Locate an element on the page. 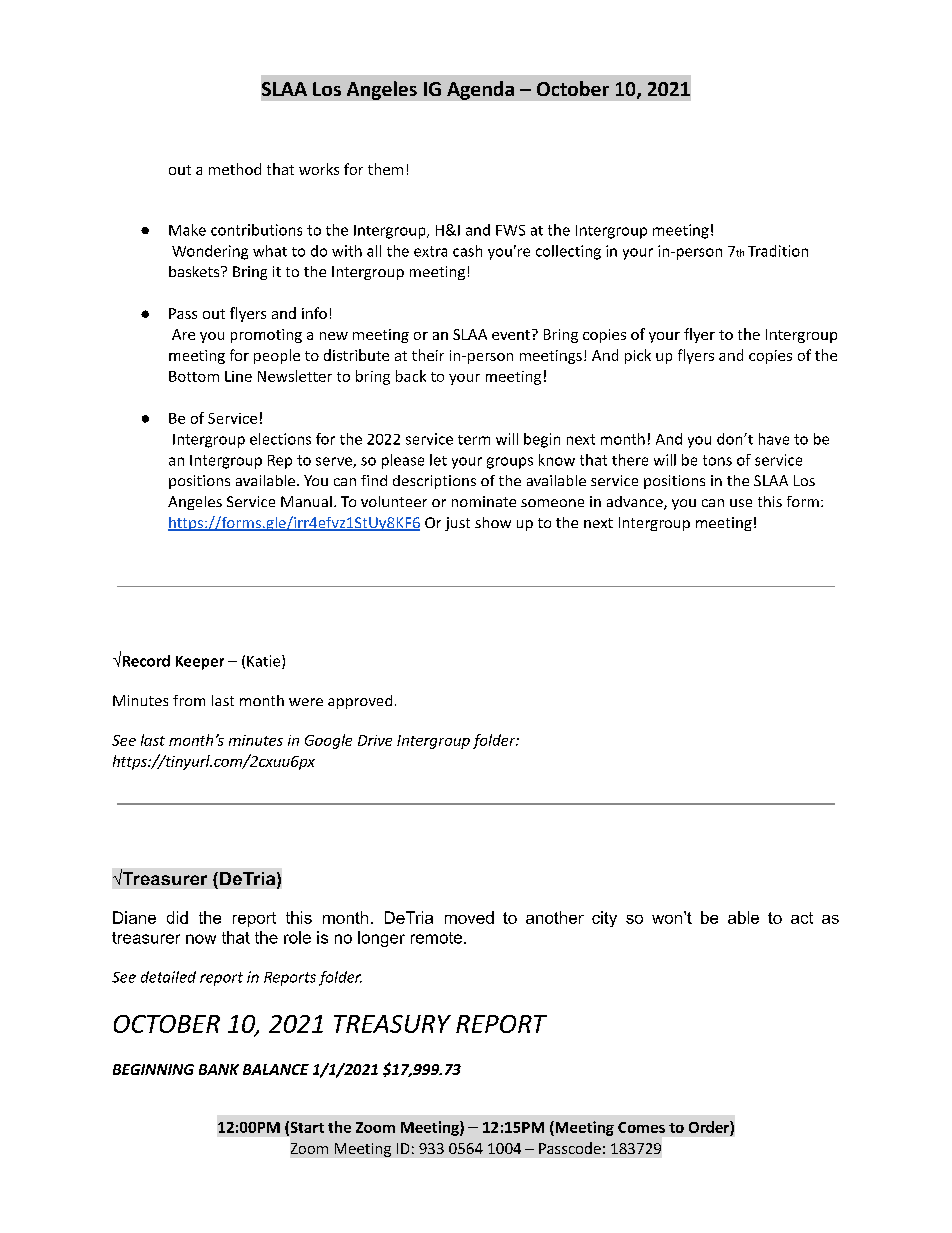 Image resolution: width=952 pixels, height=1233 pixels. Tradition is located at coordinates (778, 251).
